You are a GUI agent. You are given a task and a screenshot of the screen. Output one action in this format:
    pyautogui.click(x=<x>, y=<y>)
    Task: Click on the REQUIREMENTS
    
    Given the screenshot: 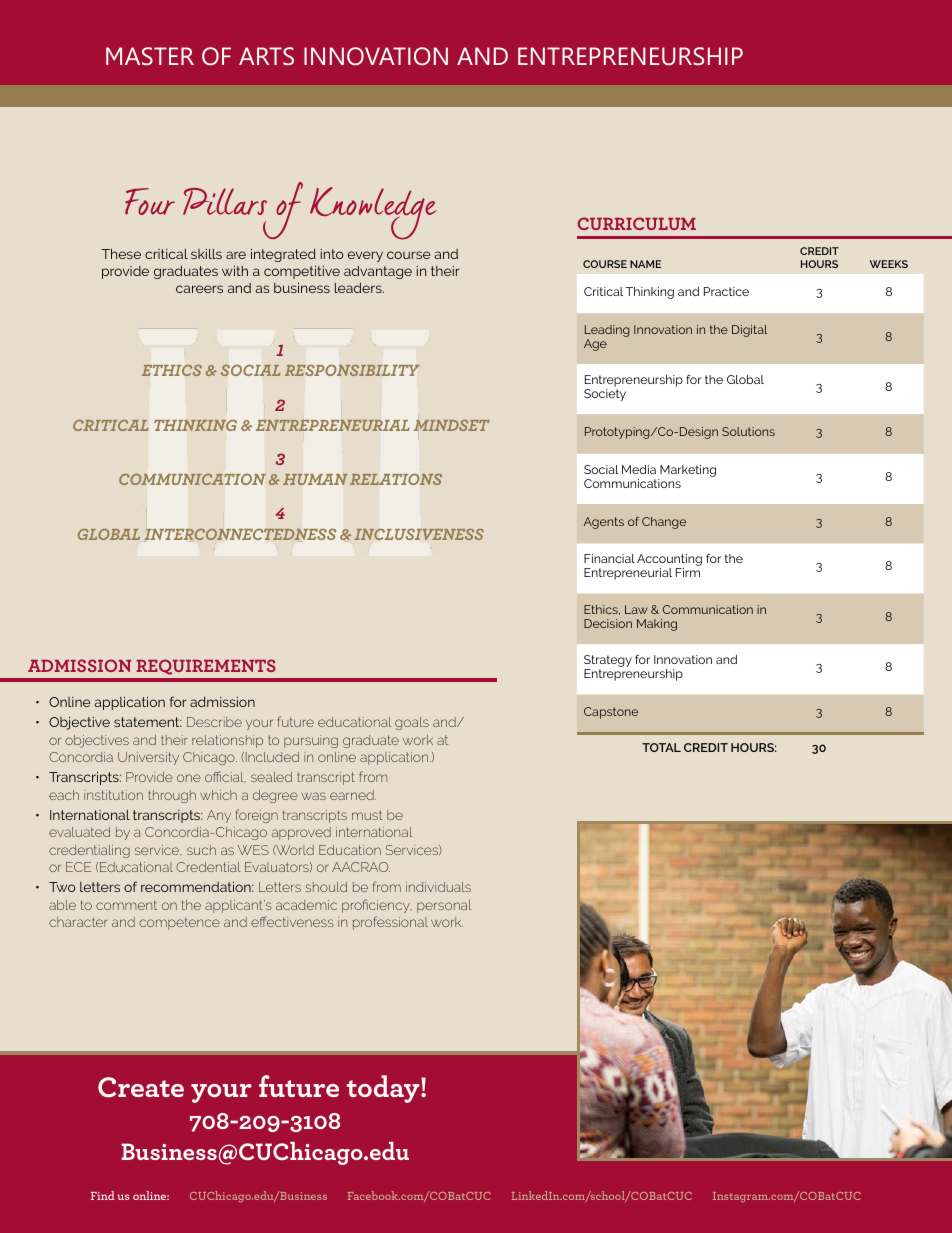 What is the action you would take?
    pyautogui.click(x=206, y=667)
